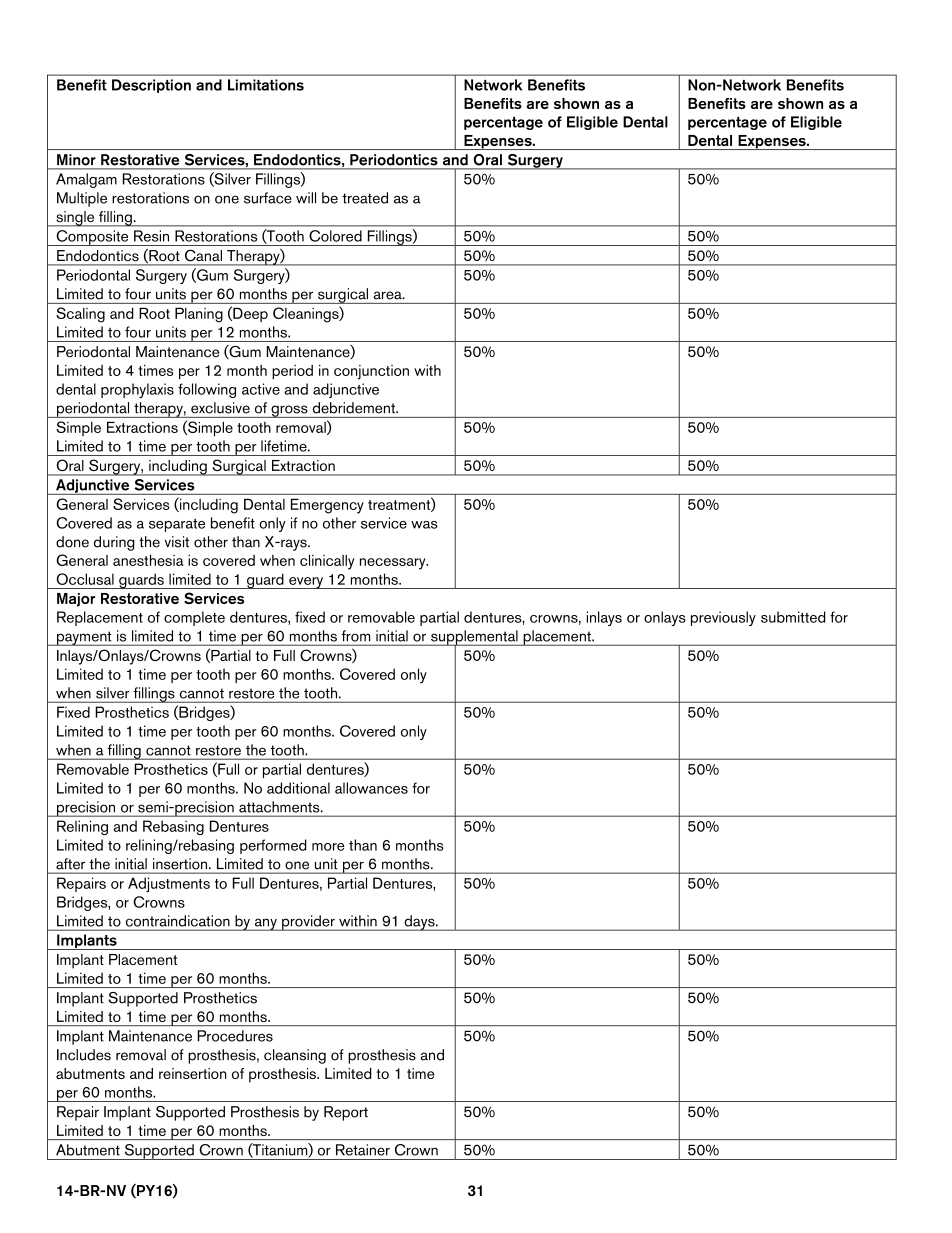 This screenshot has height=1233, width=952. I want to click on Description, so click(151, 86).
